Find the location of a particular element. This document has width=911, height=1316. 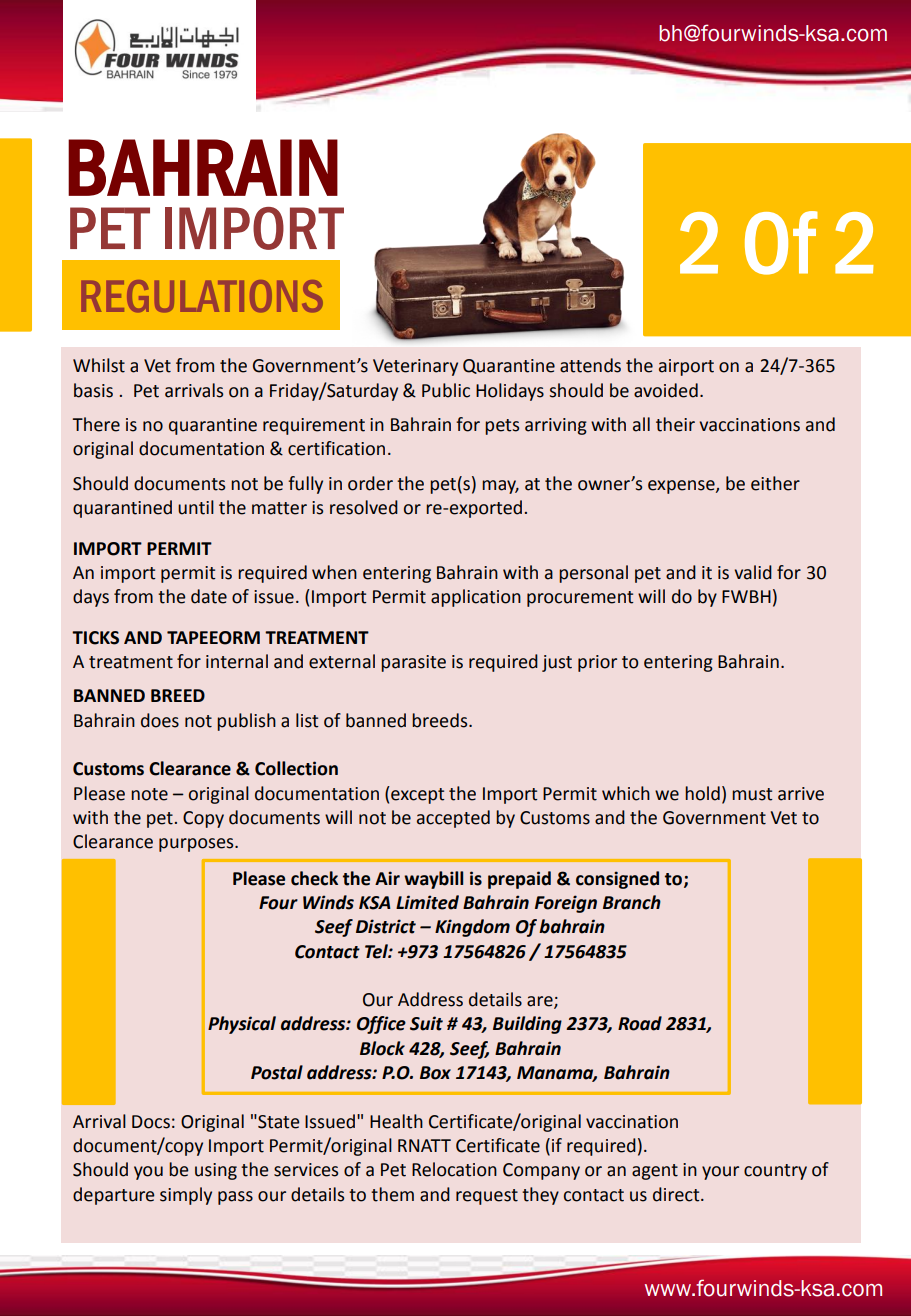

REGULATIONS is located at coordinates (202, 296).
